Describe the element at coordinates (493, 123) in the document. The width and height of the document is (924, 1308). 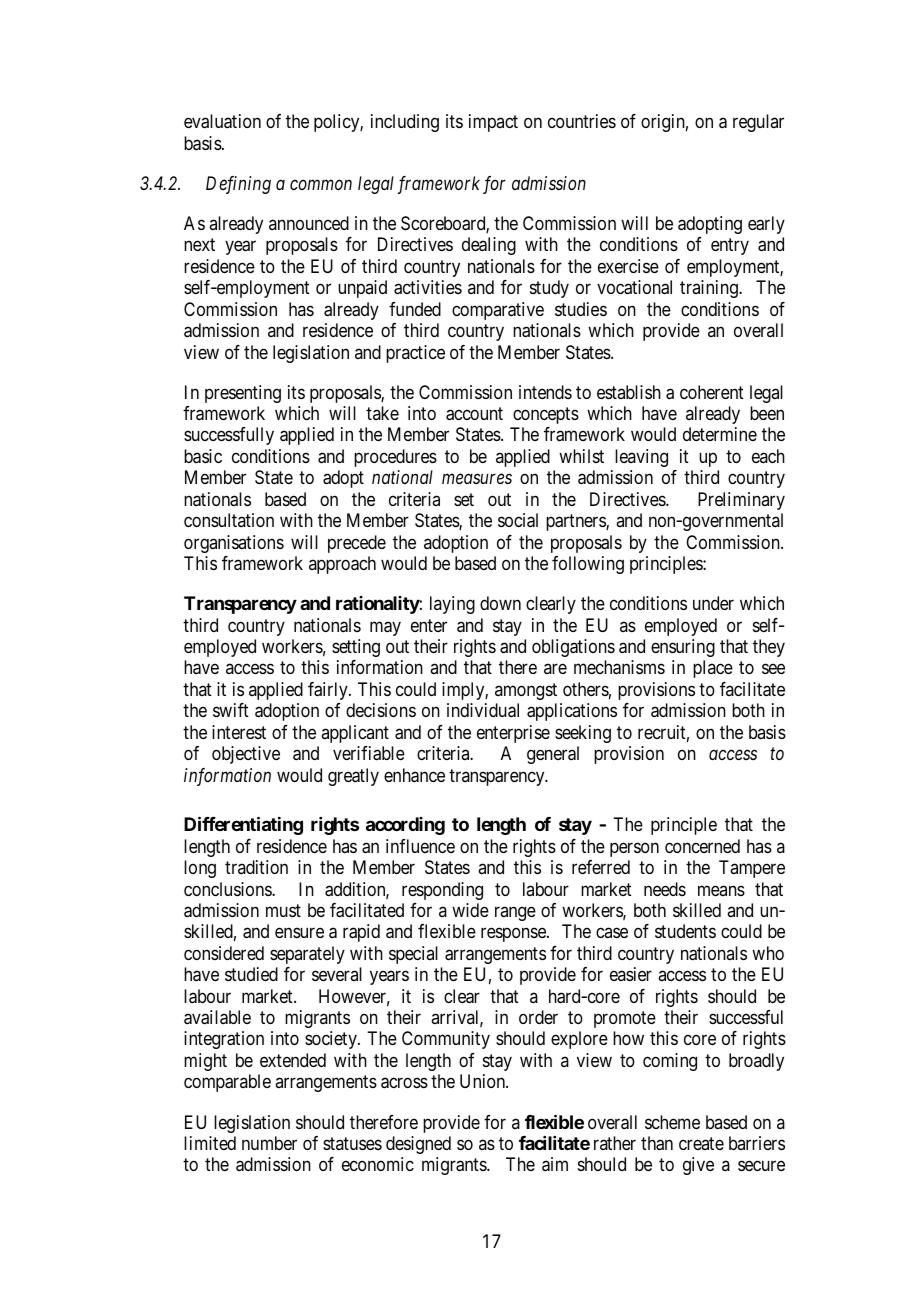
I see `impact` at that location.
